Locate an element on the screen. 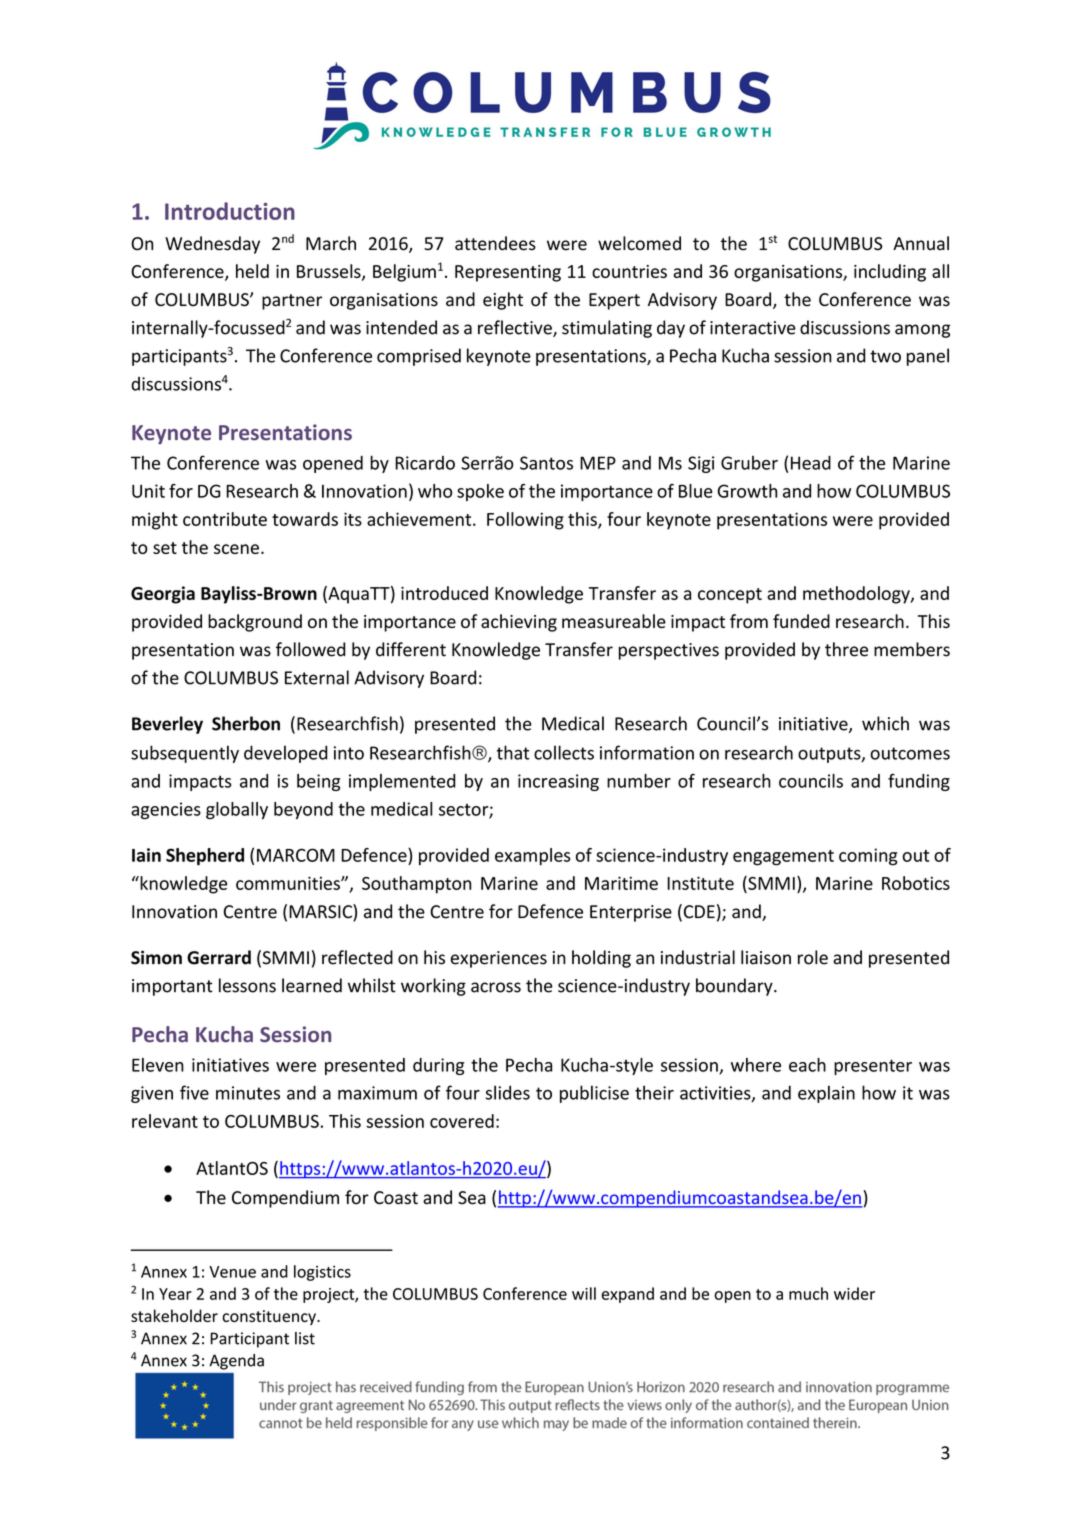  Wednesday is located at coordinates (212, 245).
